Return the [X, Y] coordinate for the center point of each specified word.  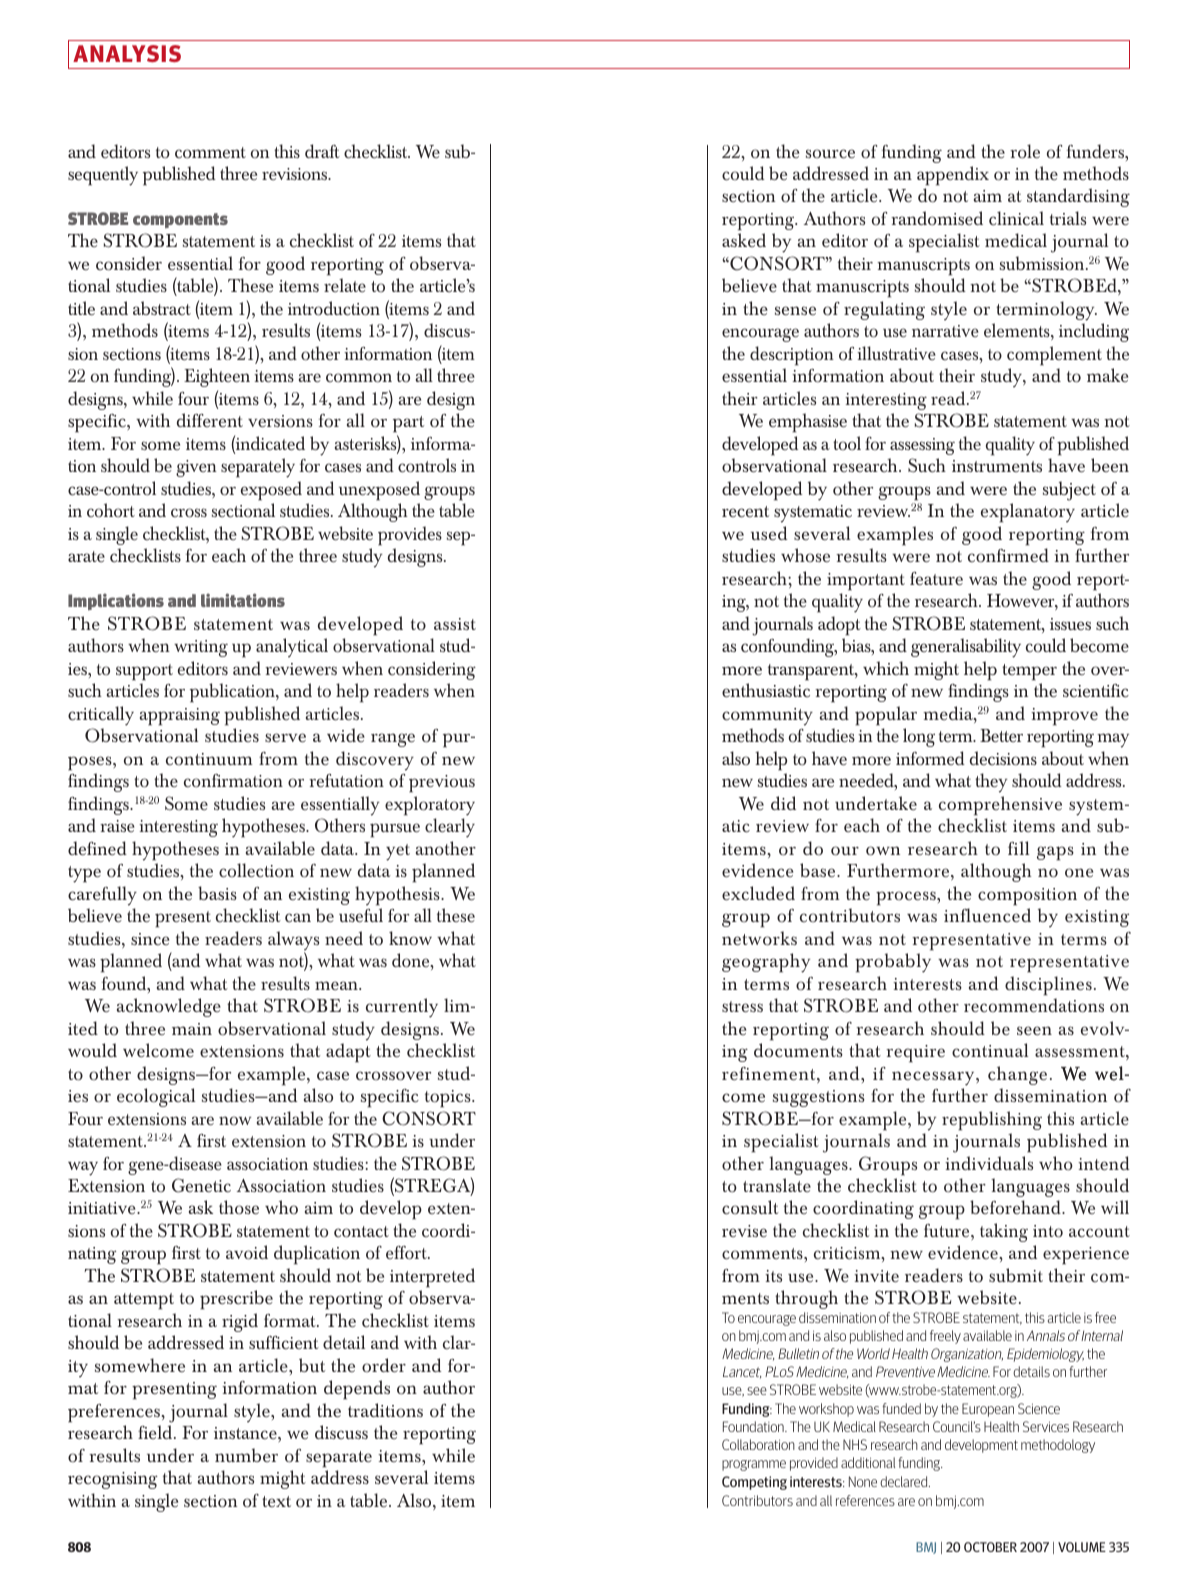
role [1025, 151]
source [830, 154]
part [408, 426]
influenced [987, 915]
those [239, 1207]
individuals [989, 1163]
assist [455, 624]
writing [201, 648]
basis [217, 893]
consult [750, 1207]
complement [1054, 356]
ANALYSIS [127, 53]
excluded [758, 893]
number [246, 1455]
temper [1029, 672]
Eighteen [217, 377]
